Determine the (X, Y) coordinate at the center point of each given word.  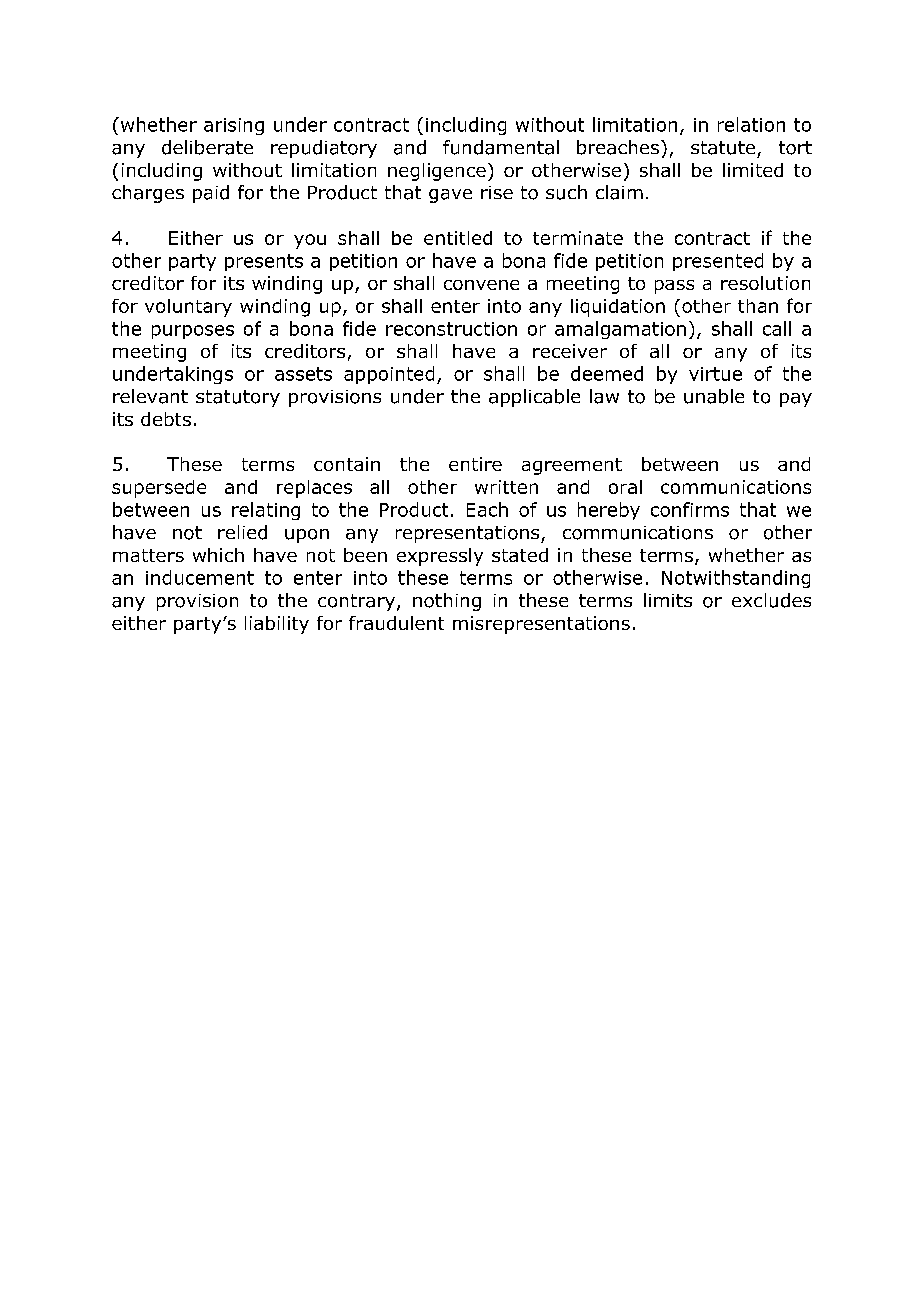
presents (264, 262)
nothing (447, 602)
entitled (458, 238)
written (506, 487)
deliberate (207, 147)
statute (723, 148)
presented (718, 262)
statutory (238, 398)
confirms (690, 509)
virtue (715, 374)
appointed (389, 375)
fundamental (501, 147)
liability (277, 625)
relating (266, 511)
